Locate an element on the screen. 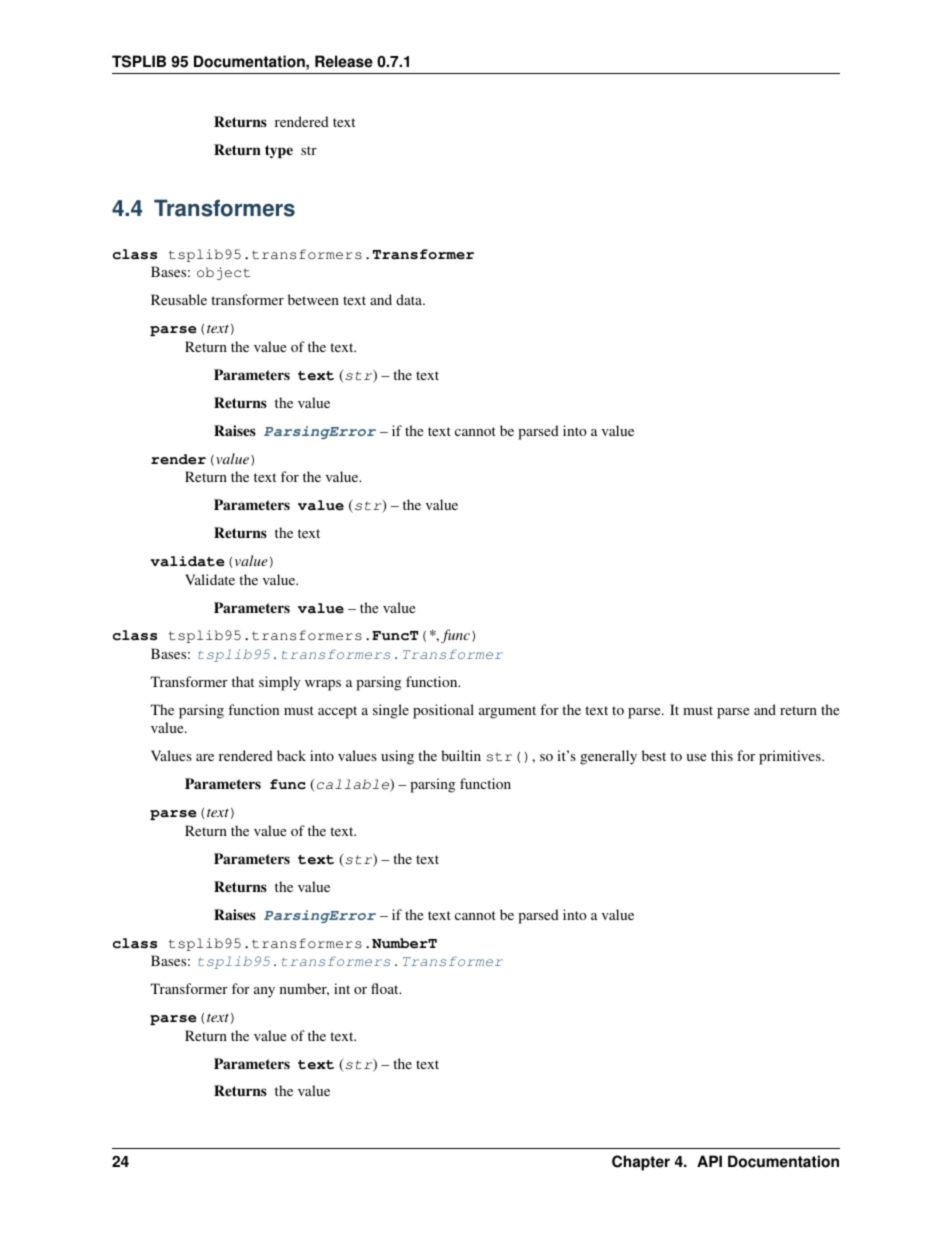 This screenshot has height=1233, width=952. builtin is located at coordinates (461, 755).
